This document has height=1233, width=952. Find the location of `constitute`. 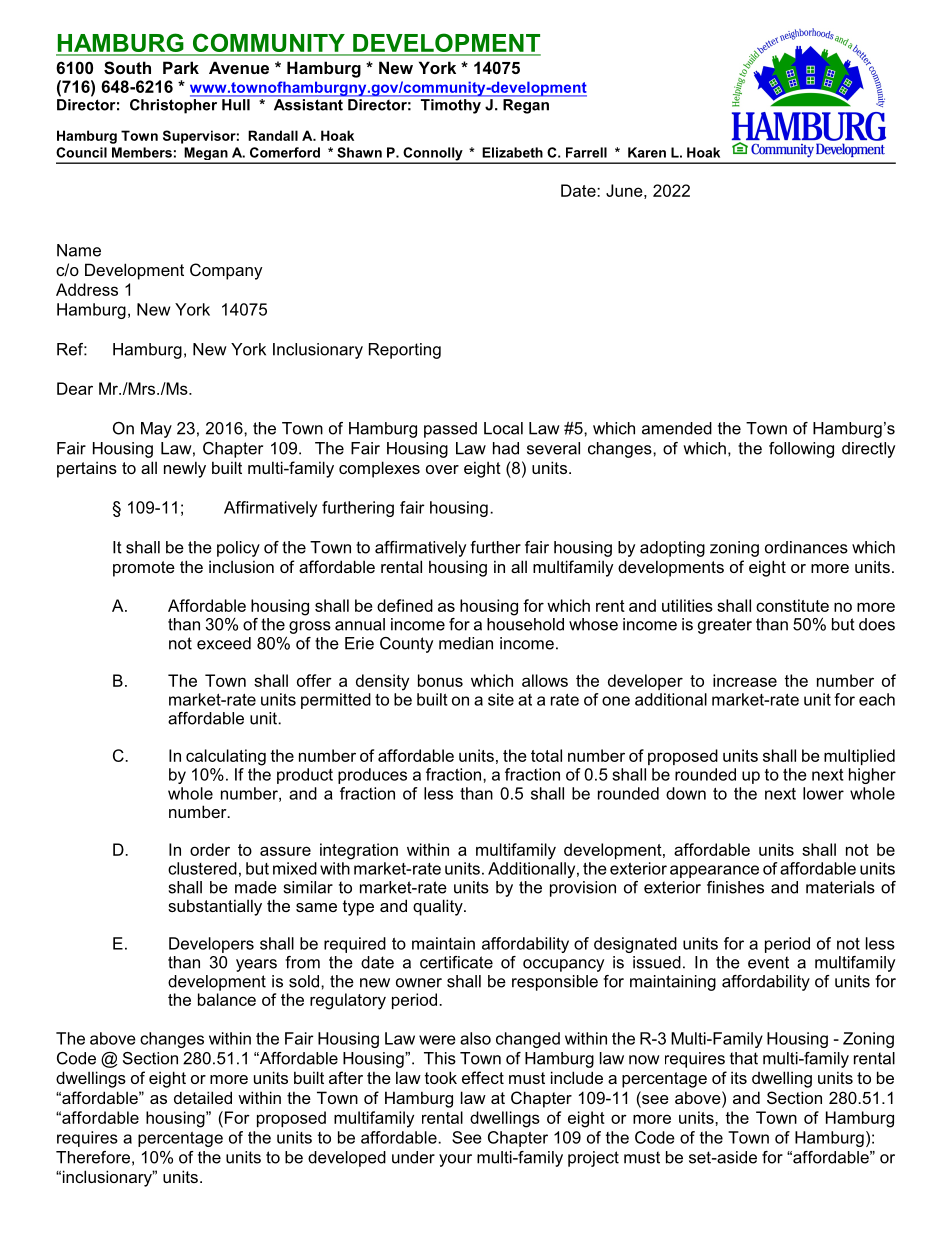

constitute is located at coordinates (792, 605).
